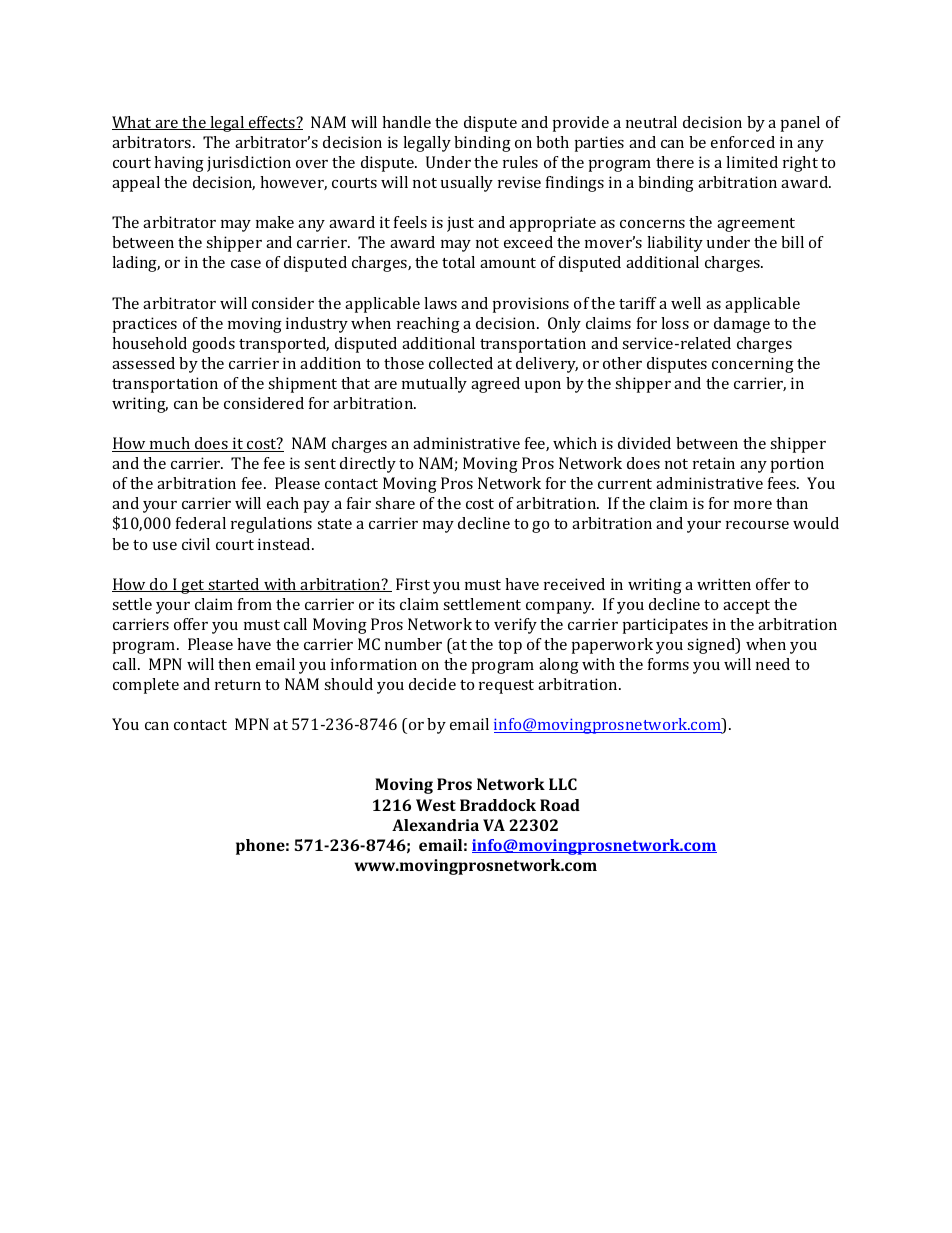 Image resolution: width=952 pixels, height=1233 pixels. I want to click on jurisdiction, so click(249, 164).
